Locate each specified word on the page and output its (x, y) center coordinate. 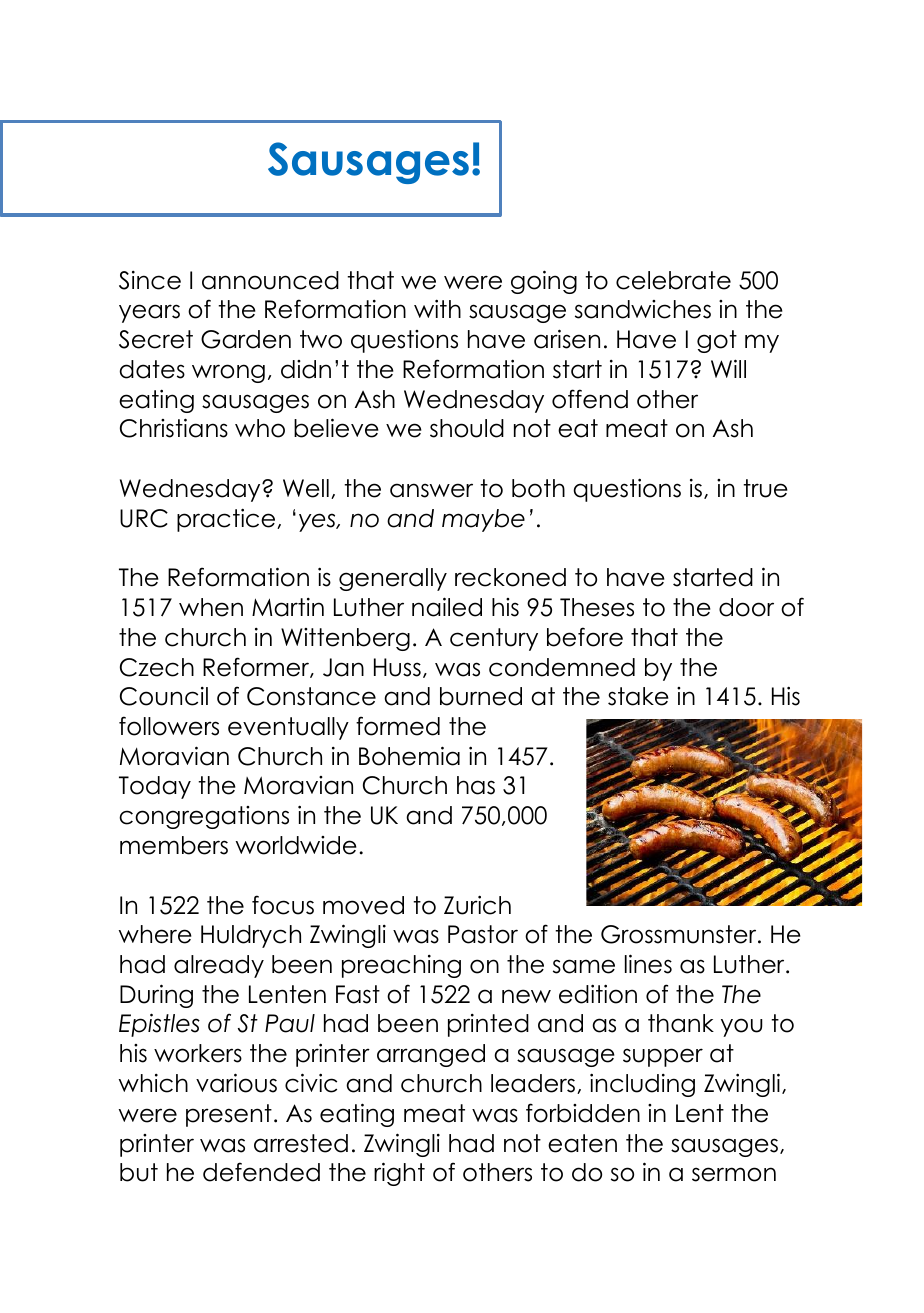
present (229, 1115)
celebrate (673, 280)
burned (481, 696)
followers (169, 726)
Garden (246, 339)
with (437, 308)
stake (638, 696)
